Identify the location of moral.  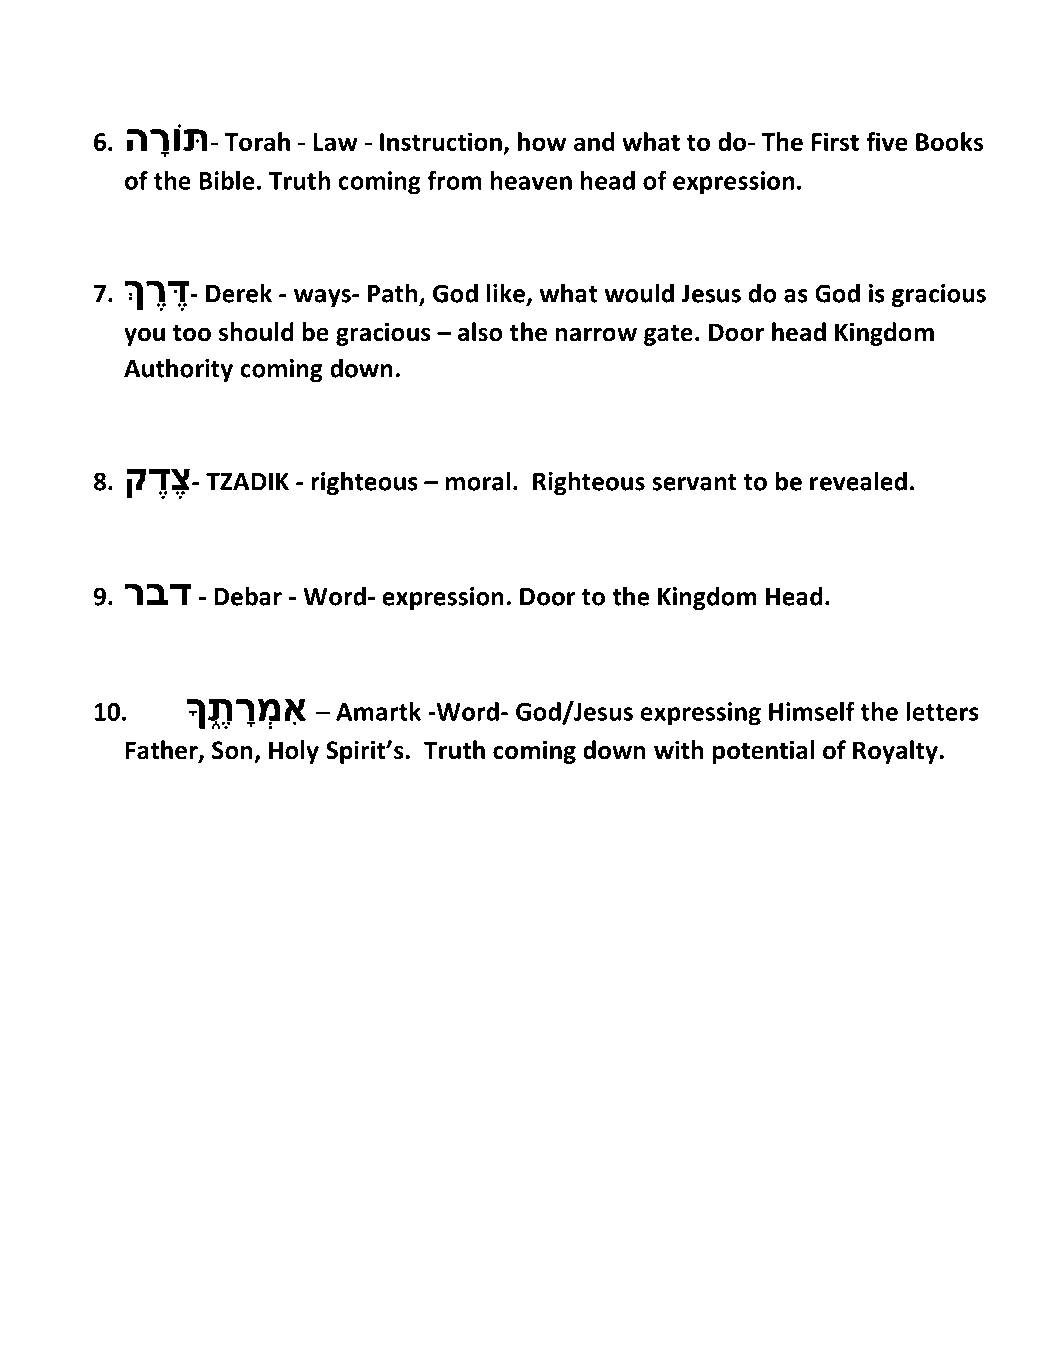
(478, 481).
